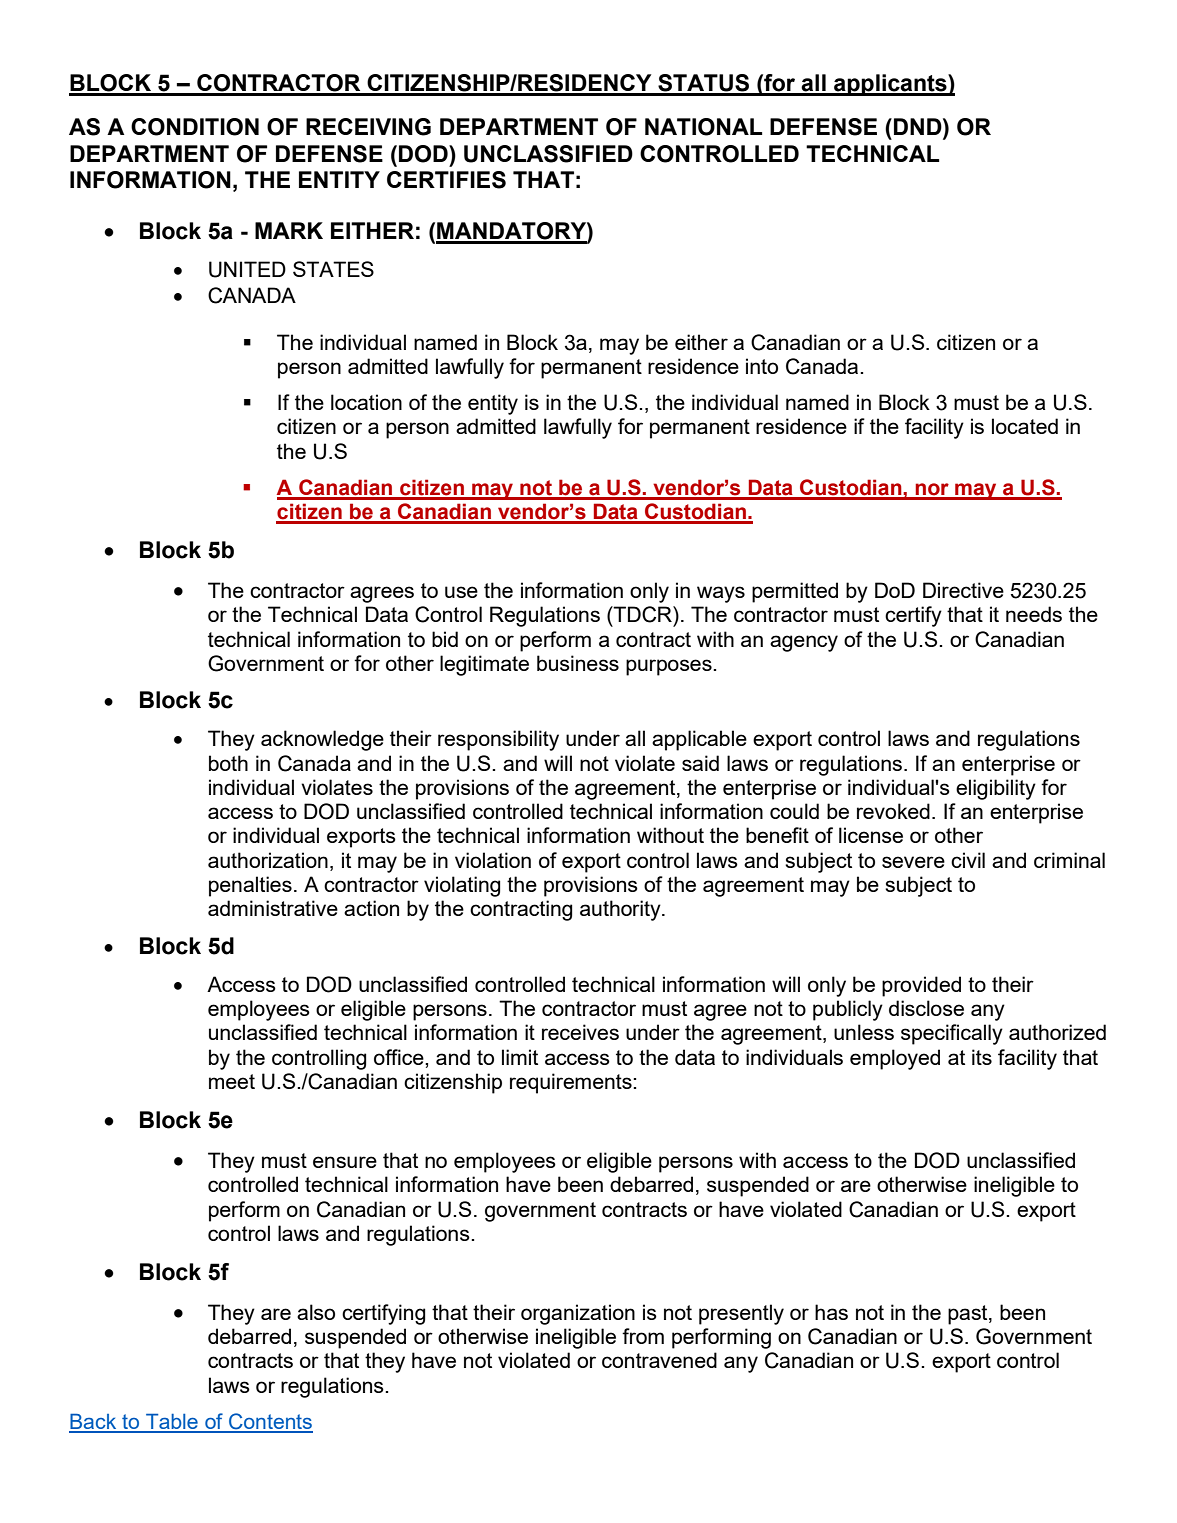  I want to click on acknowledge, so click(322, 740).
